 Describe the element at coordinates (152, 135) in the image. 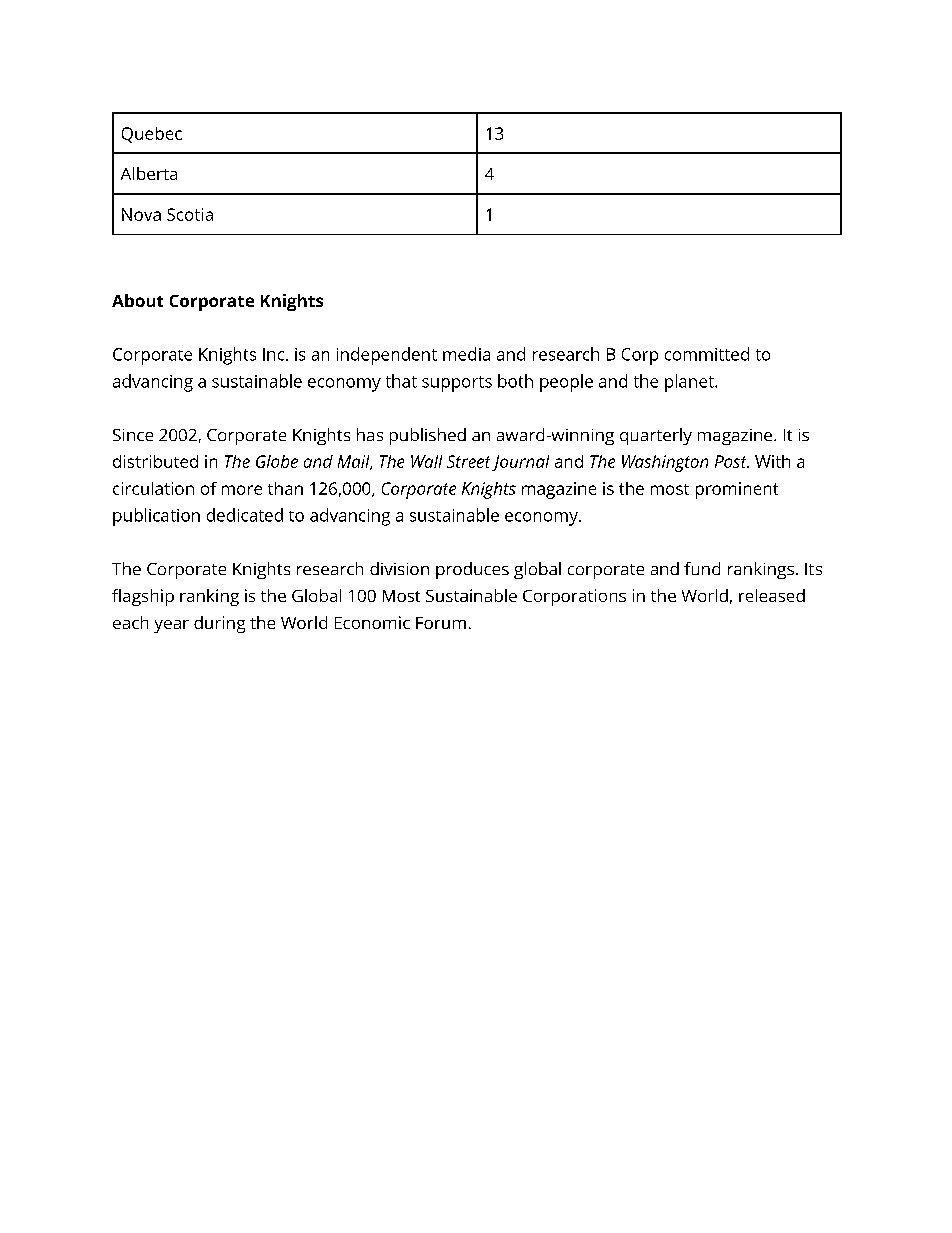

I see `Quebec` at that location.
